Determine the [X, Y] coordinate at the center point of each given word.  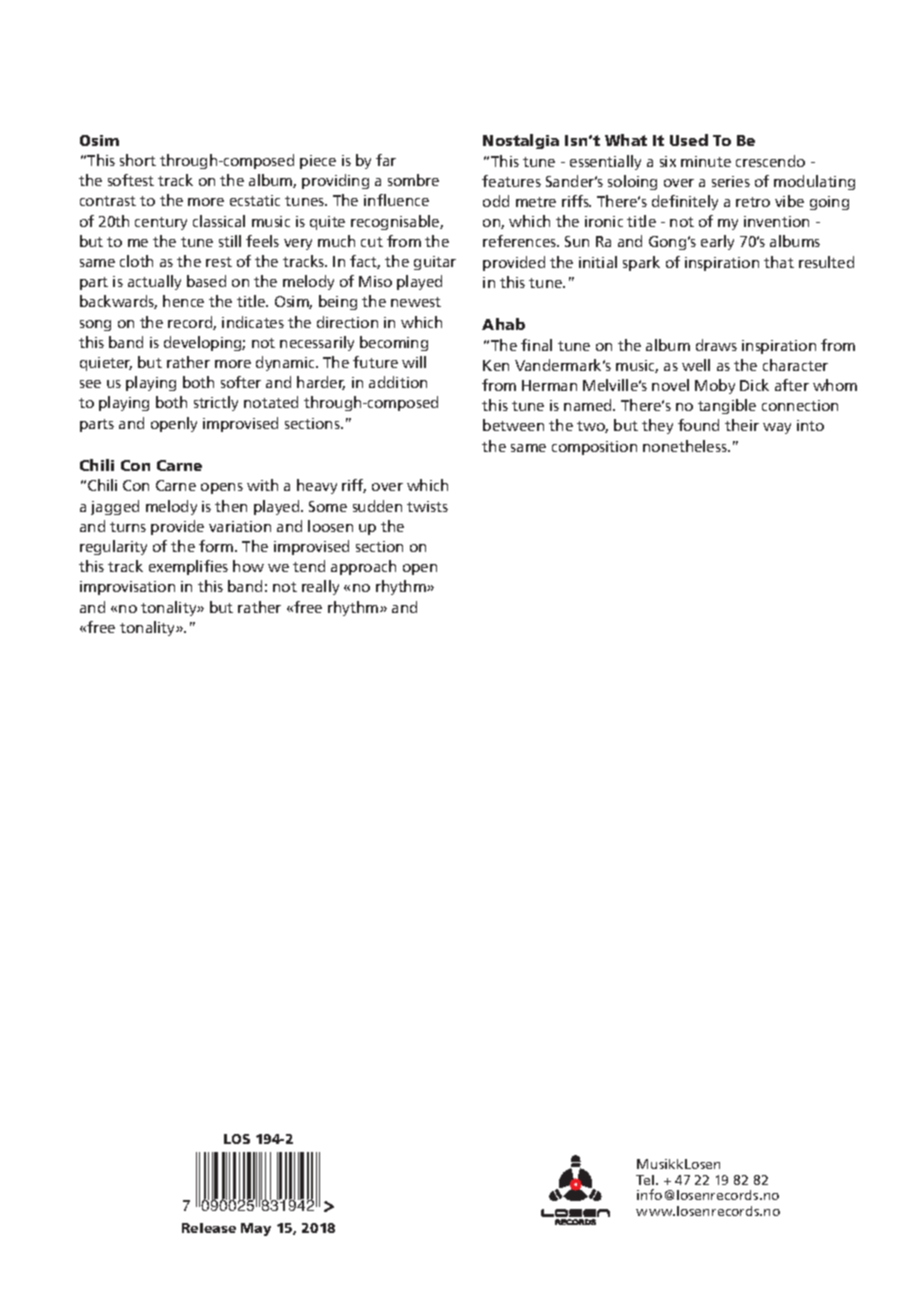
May [256, 1229]
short [138, 160]
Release [209, 1228]
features [511, 181]
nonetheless [686, 446]
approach [363, 567]
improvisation [127, 588]
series [731, 181]
